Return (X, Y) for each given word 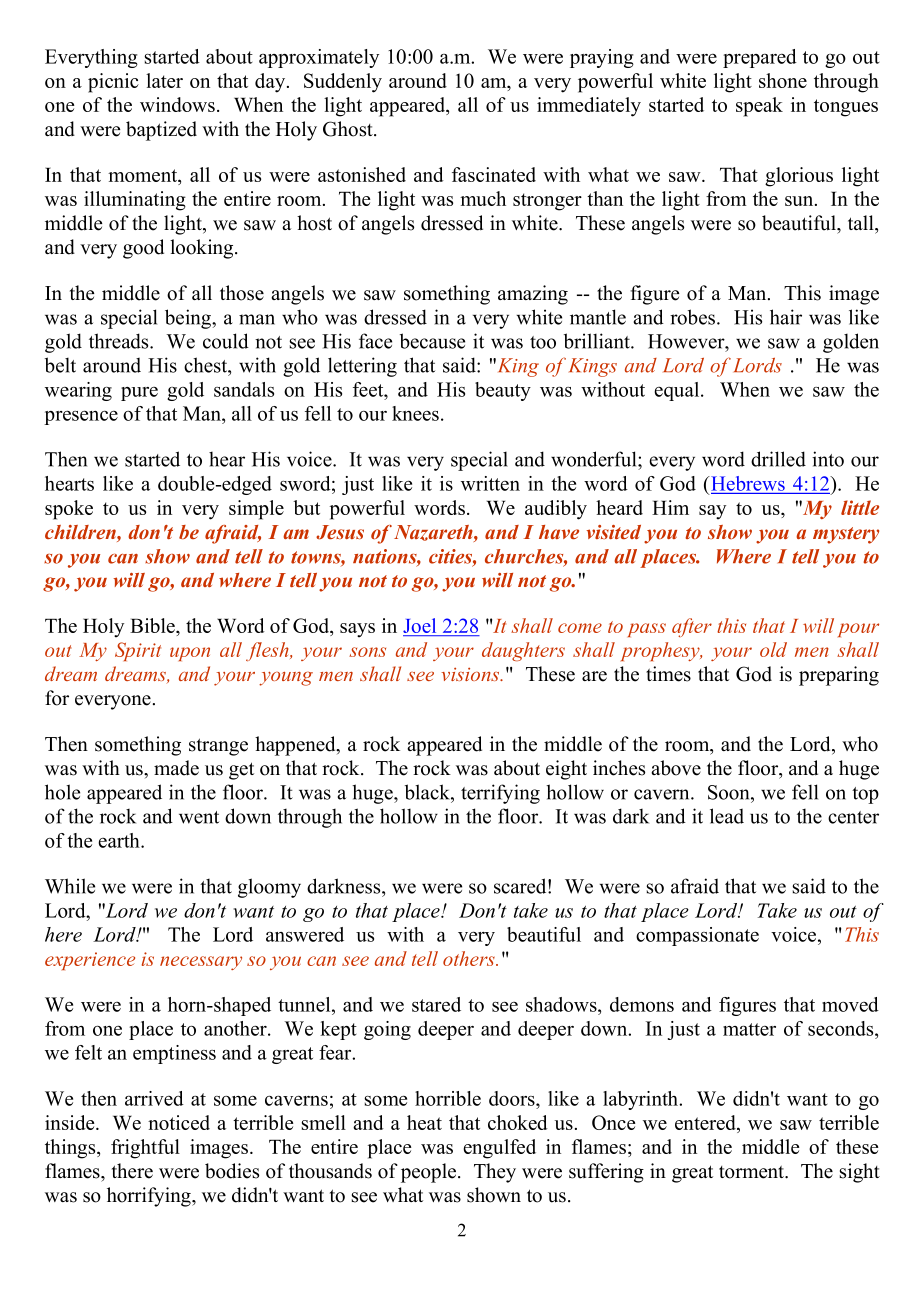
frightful (145, 1149)
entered (706, 1124)
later (164, 80)
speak (759, 107)
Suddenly (343, 83)
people (430, 1173)
